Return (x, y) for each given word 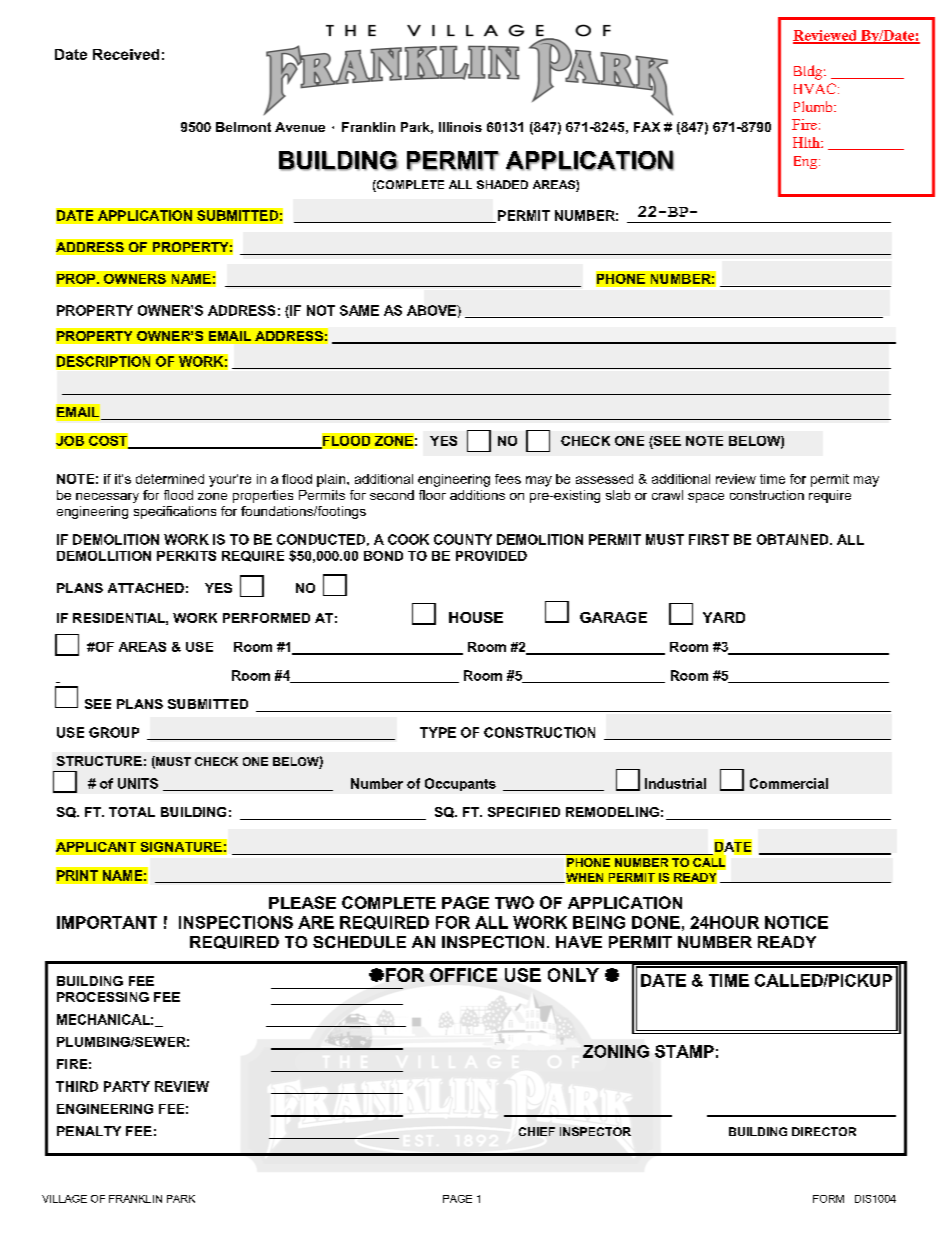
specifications (175, 512)
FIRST (709, 539)
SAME (359, 310)
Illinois (460, 127)
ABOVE (432, 310)
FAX (647, 127)
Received (126, 54)
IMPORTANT (107, 922)
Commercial (789, 783)
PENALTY (89, 1131)
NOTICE (796, 922)
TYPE (438, 732)
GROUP (114, 732)
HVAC (815, 88)
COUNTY (463, 539)
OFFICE (463, 975)
